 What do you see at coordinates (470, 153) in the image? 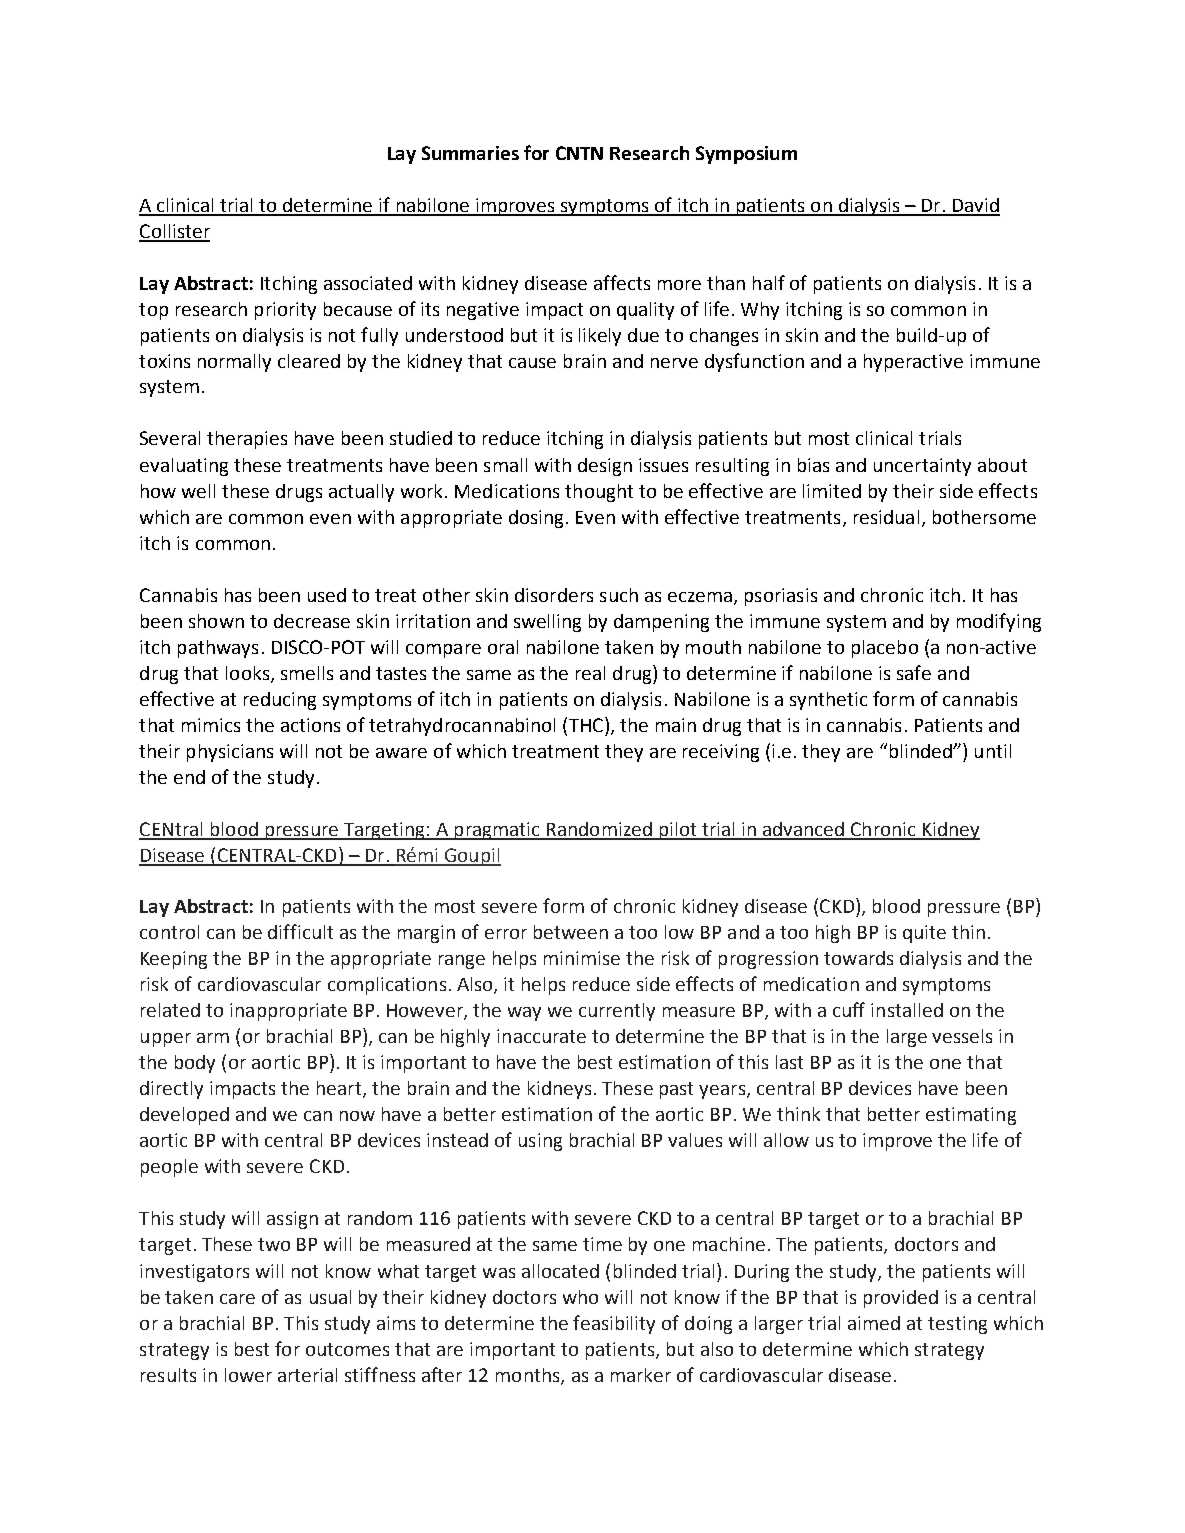
I see `Summaries` at bounding box center [470, 153].
